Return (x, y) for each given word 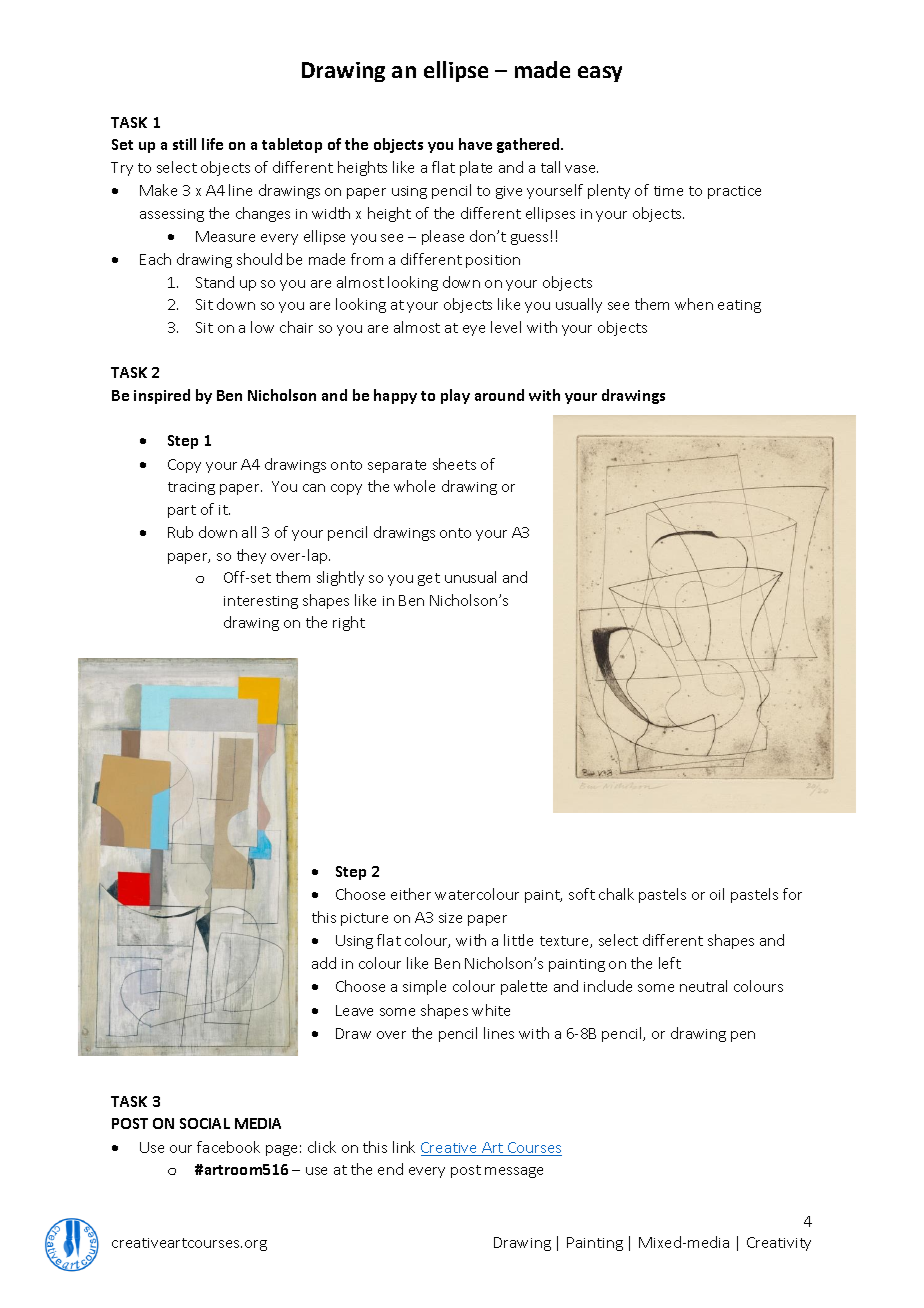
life (212, 144)
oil (717, 894)
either (411, 894)
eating (739, 306)
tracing (191, 488)
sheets (454, 464)
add (324, 963)
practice (734, 192)
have (475, 144)
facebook (228, 1147)
